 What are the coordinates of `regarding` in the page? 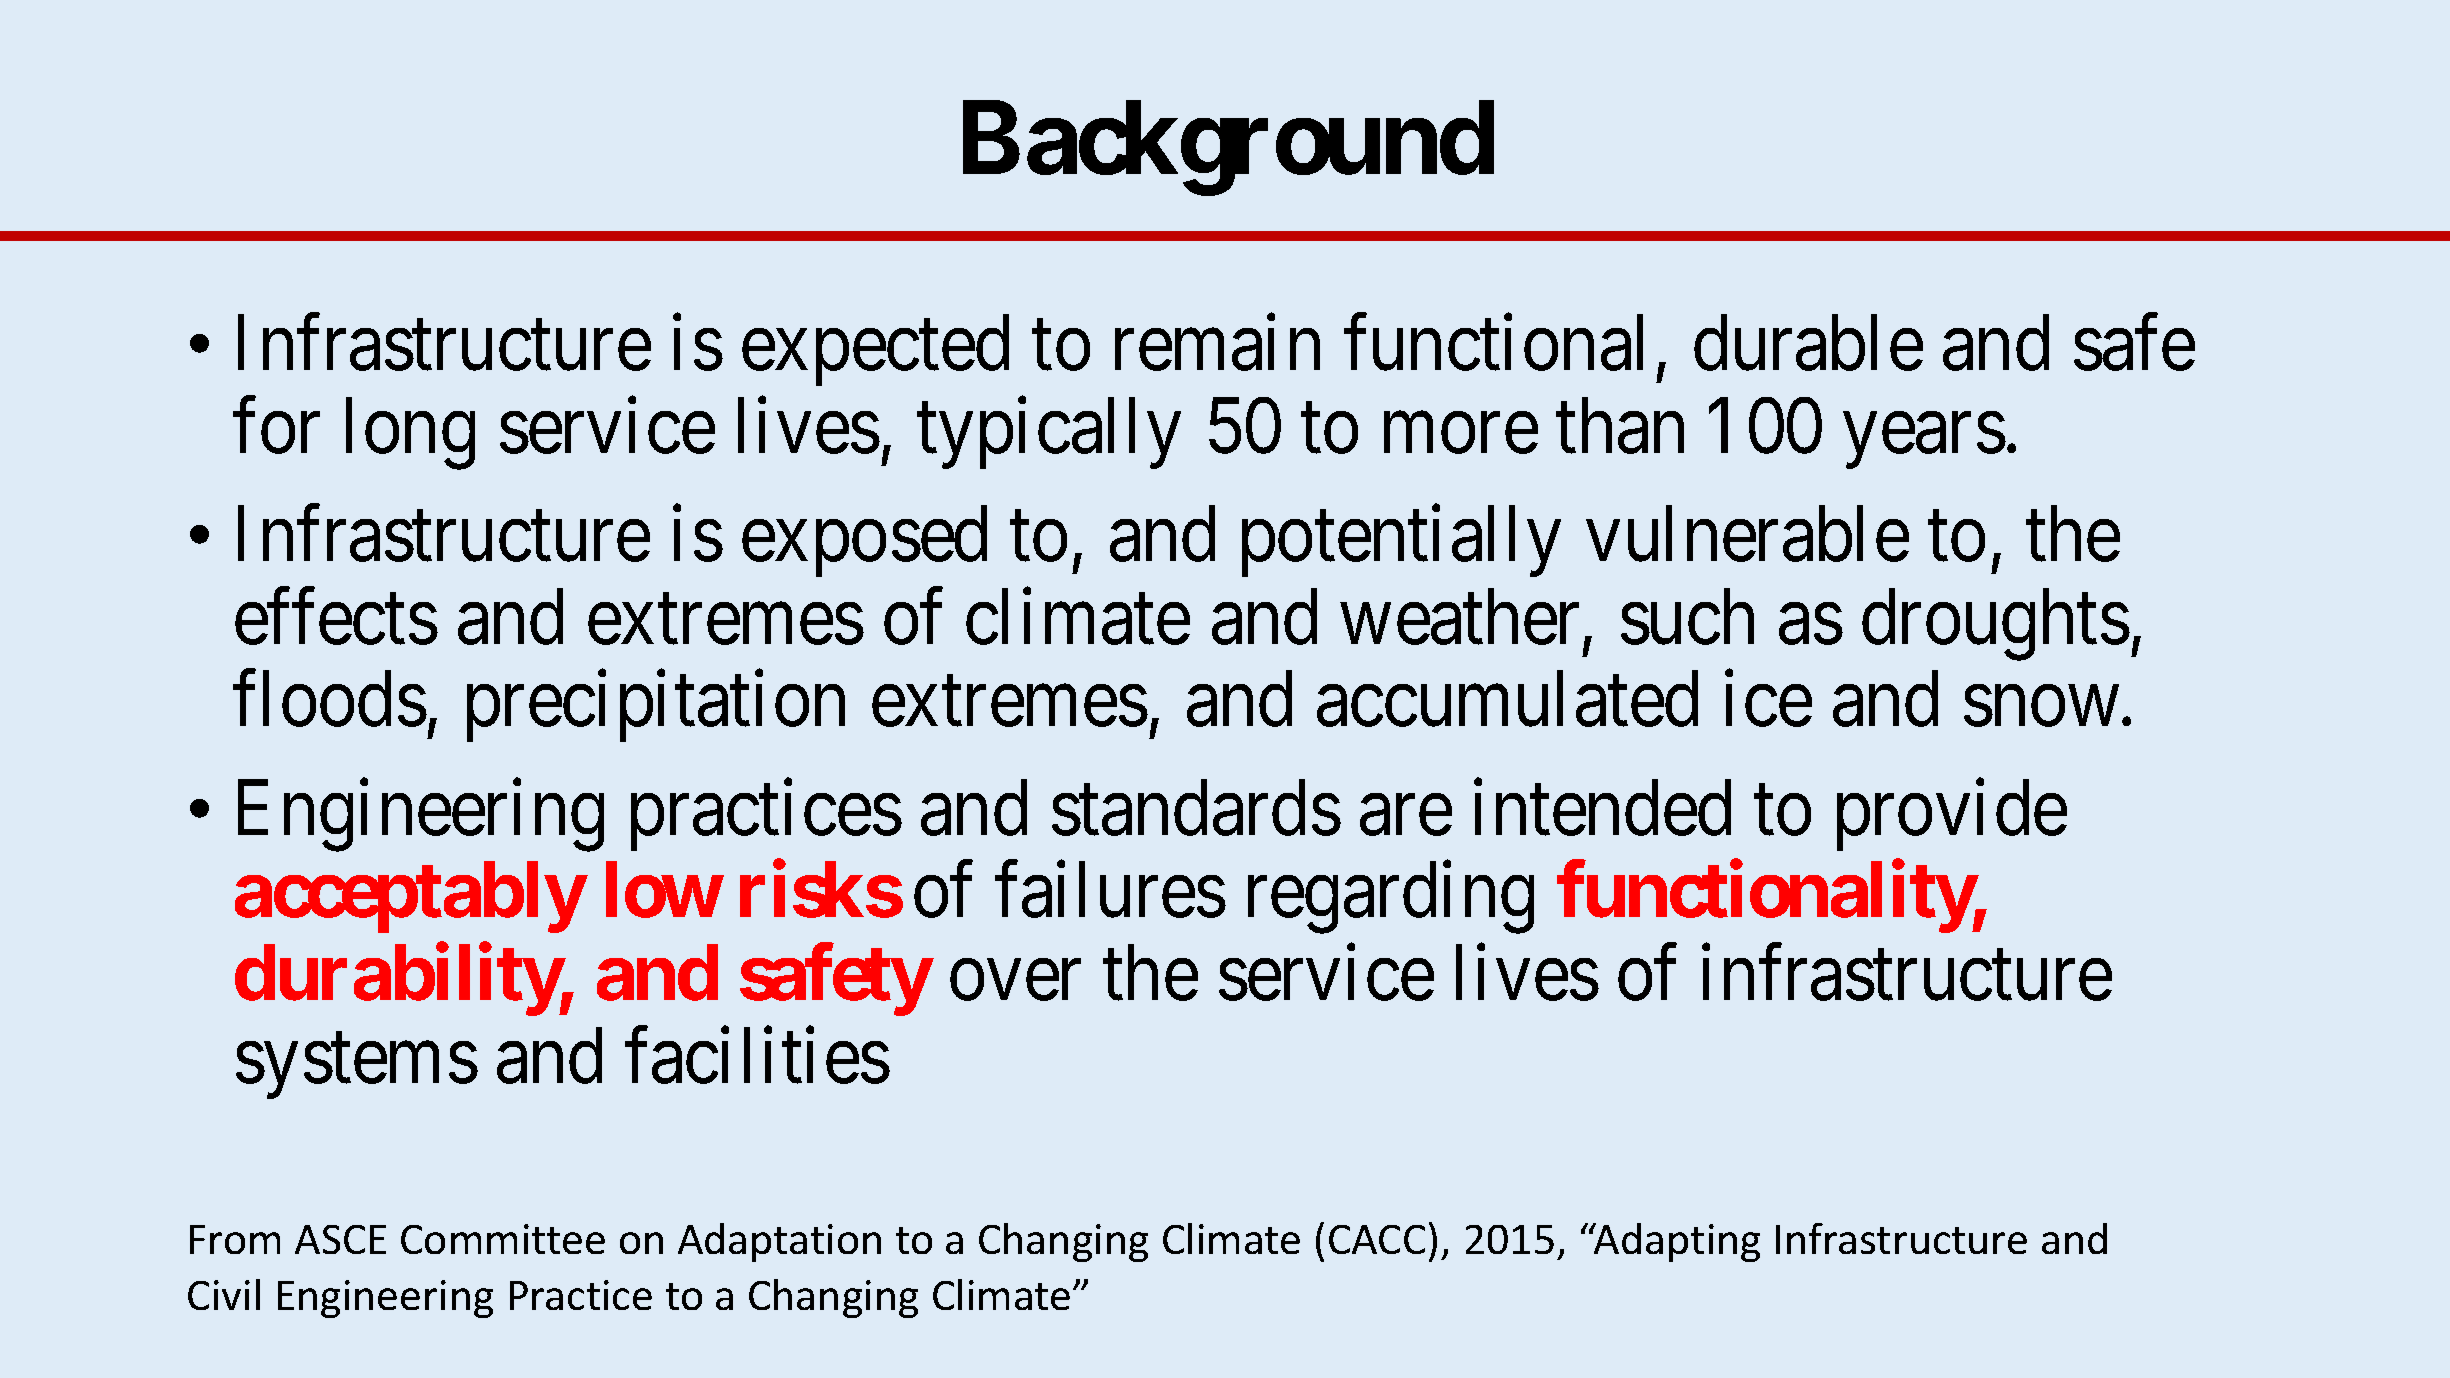 It's located at (1391, 898).
